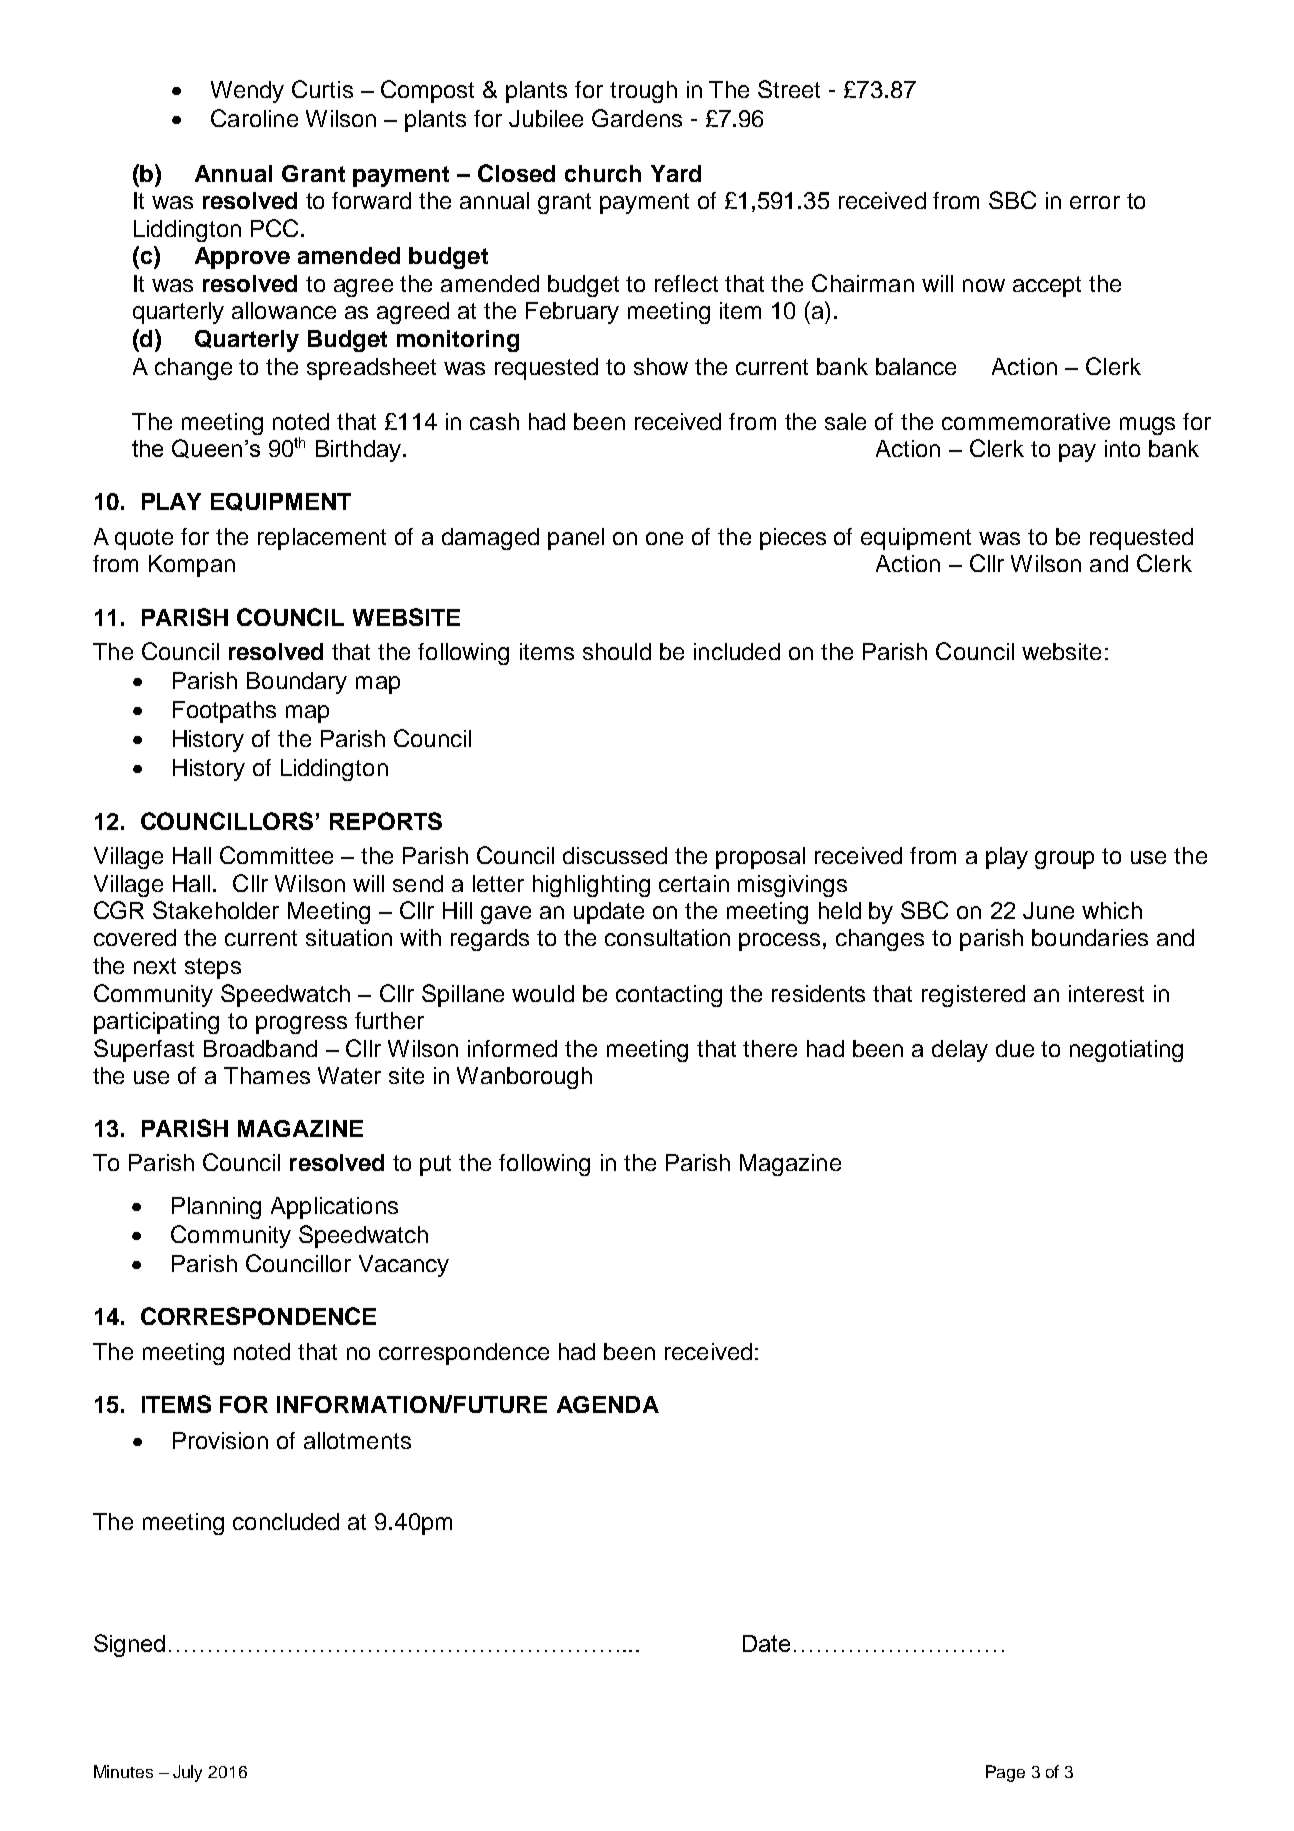  I want to click on Birthday, so click(358, 451).
